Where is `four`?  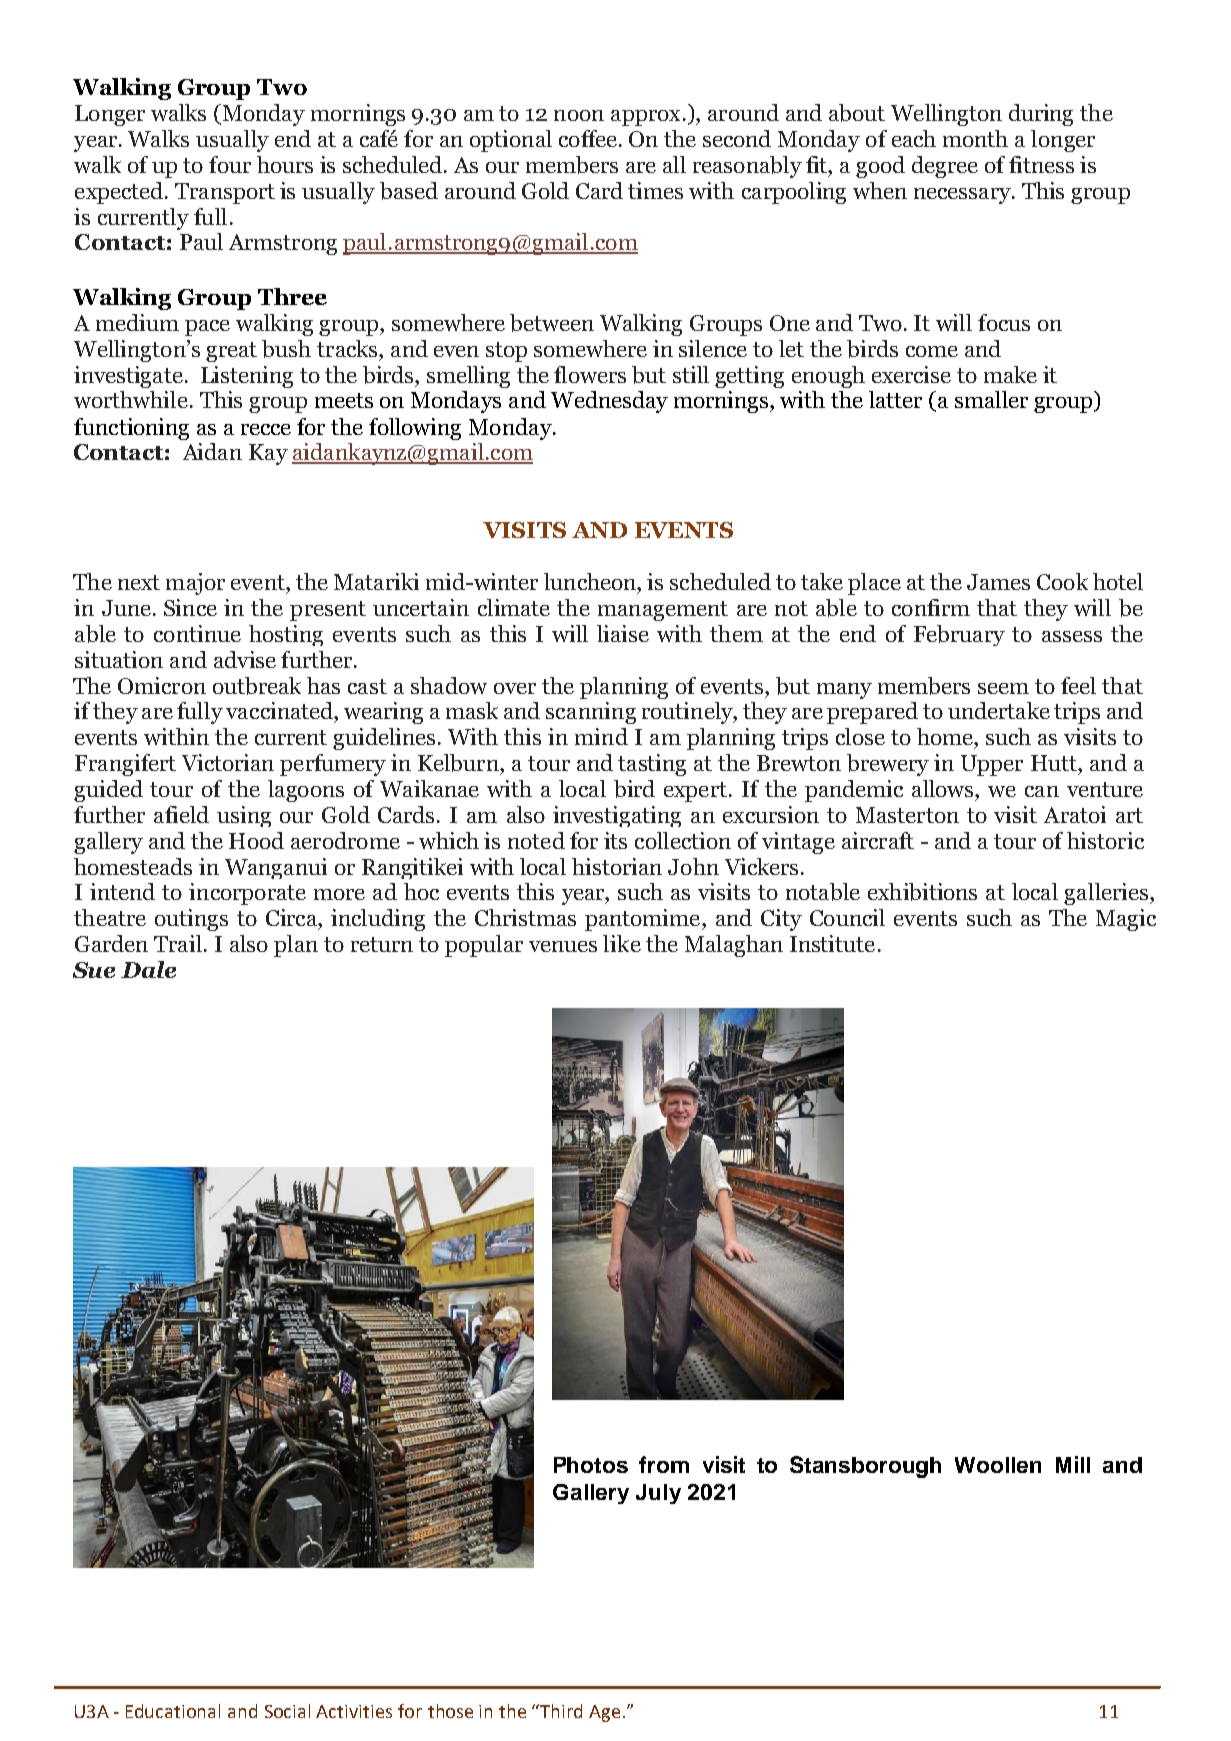
four is located at coordinates (230, 164).
